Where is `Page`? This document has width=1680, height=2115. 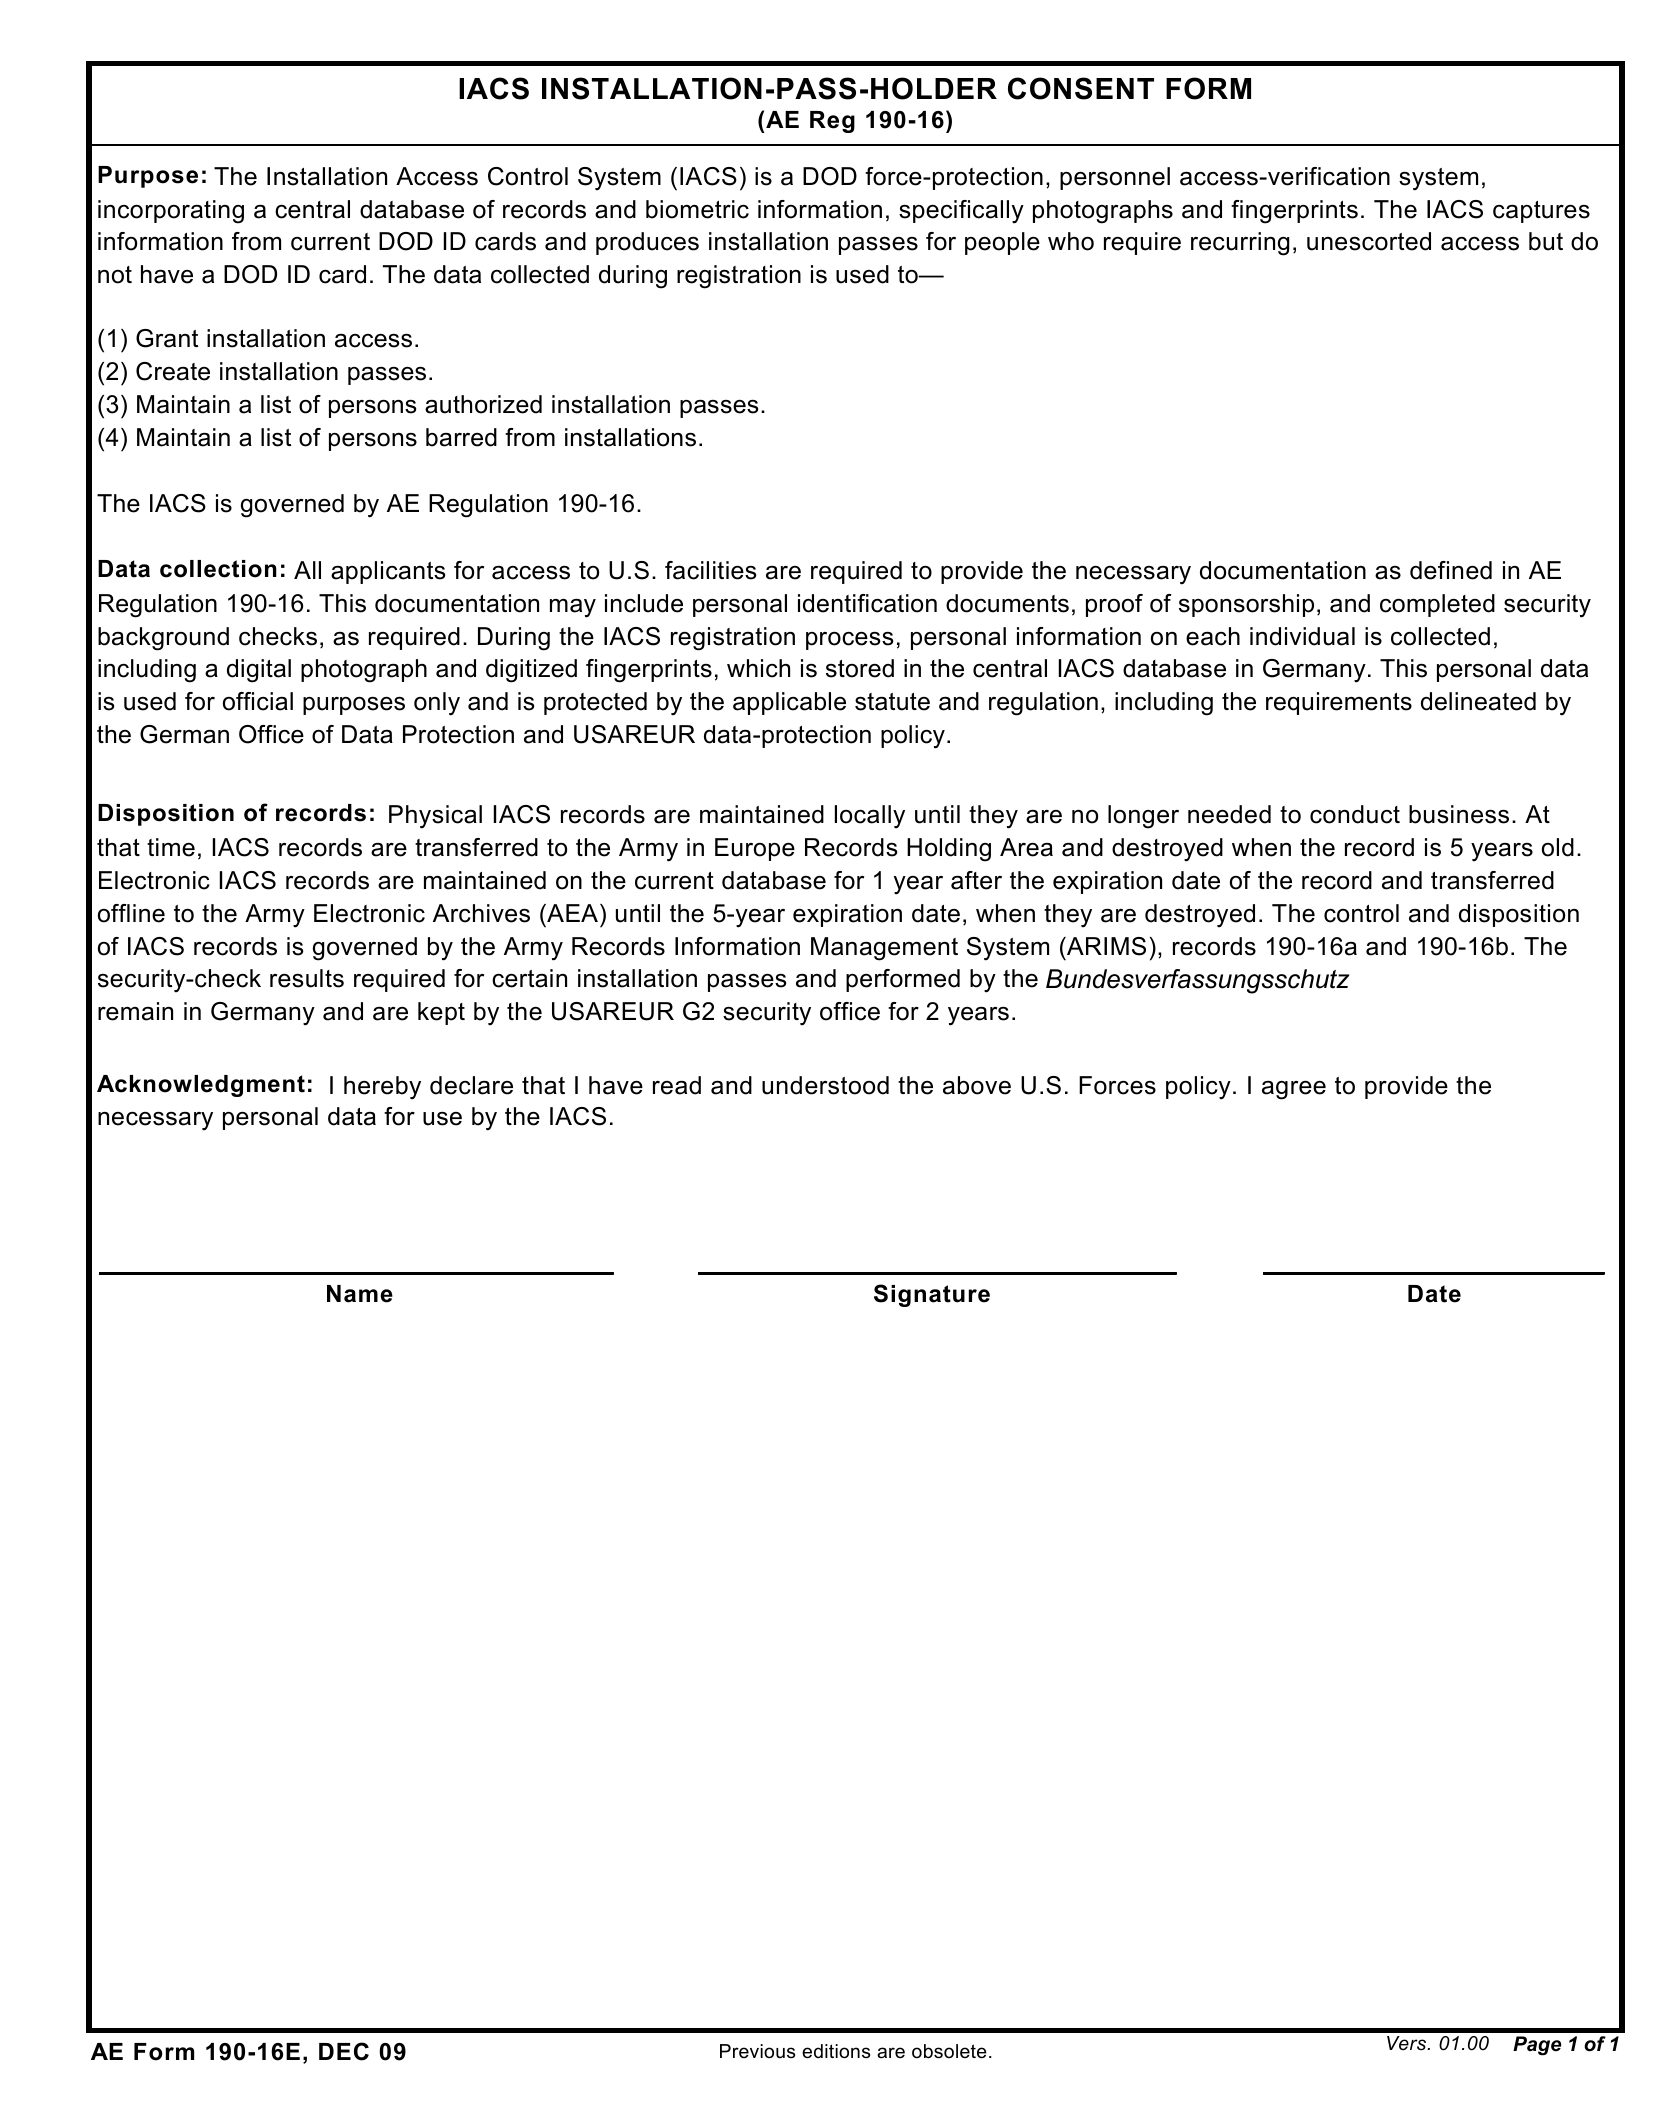 Page is located at coordinates (1537, 2046).
